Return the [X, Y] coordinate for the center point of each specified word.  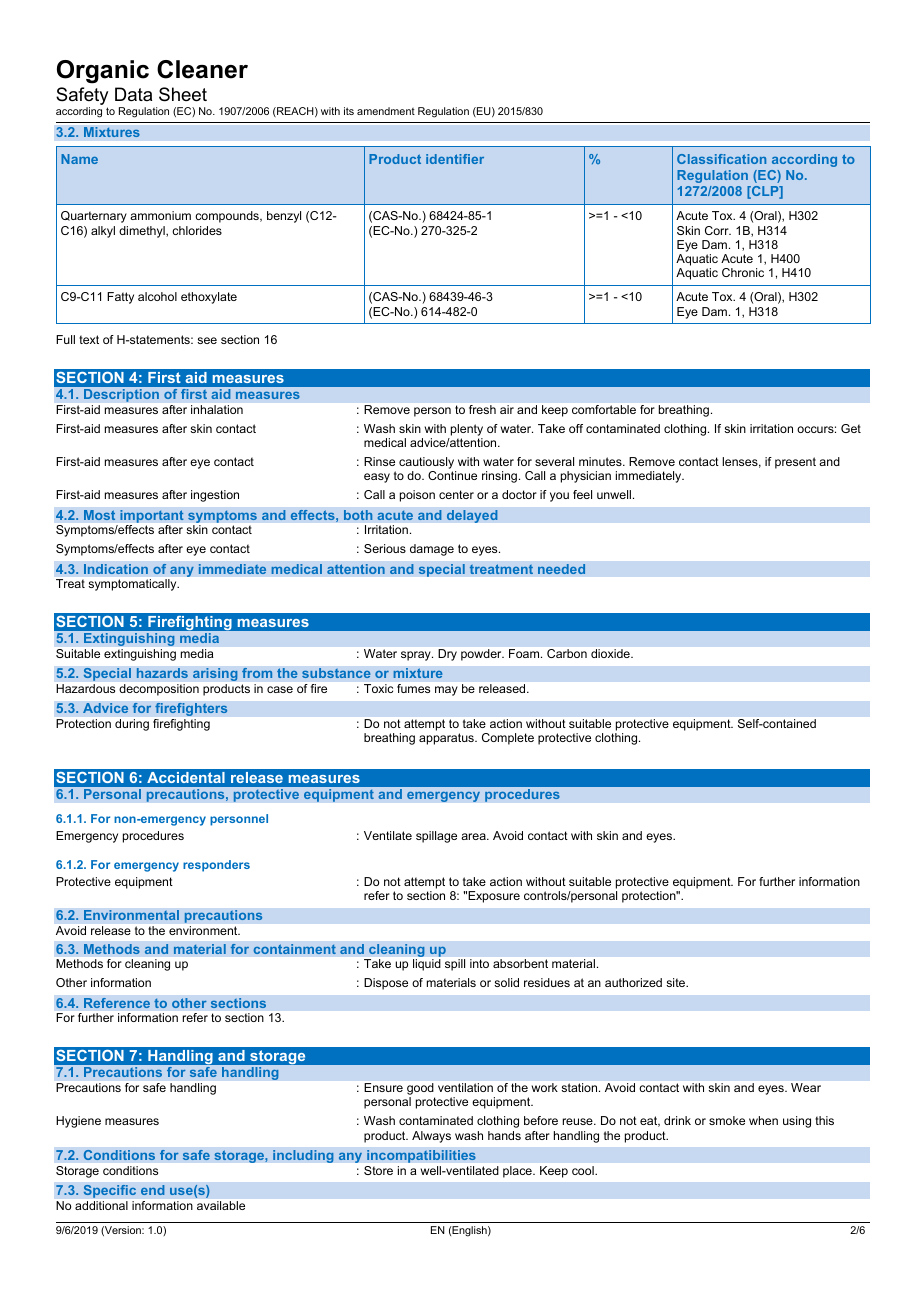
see [207, 340]
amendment [386, 111]
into [479, 963]
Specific [109, 1191]
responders [216, 866]
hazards [162, 673]
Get [851, 428]
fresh [482, 409]
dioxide [611, 653]
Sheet [183, 94]
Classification [721, 159]
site [677, 982]
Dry [447, 655]
